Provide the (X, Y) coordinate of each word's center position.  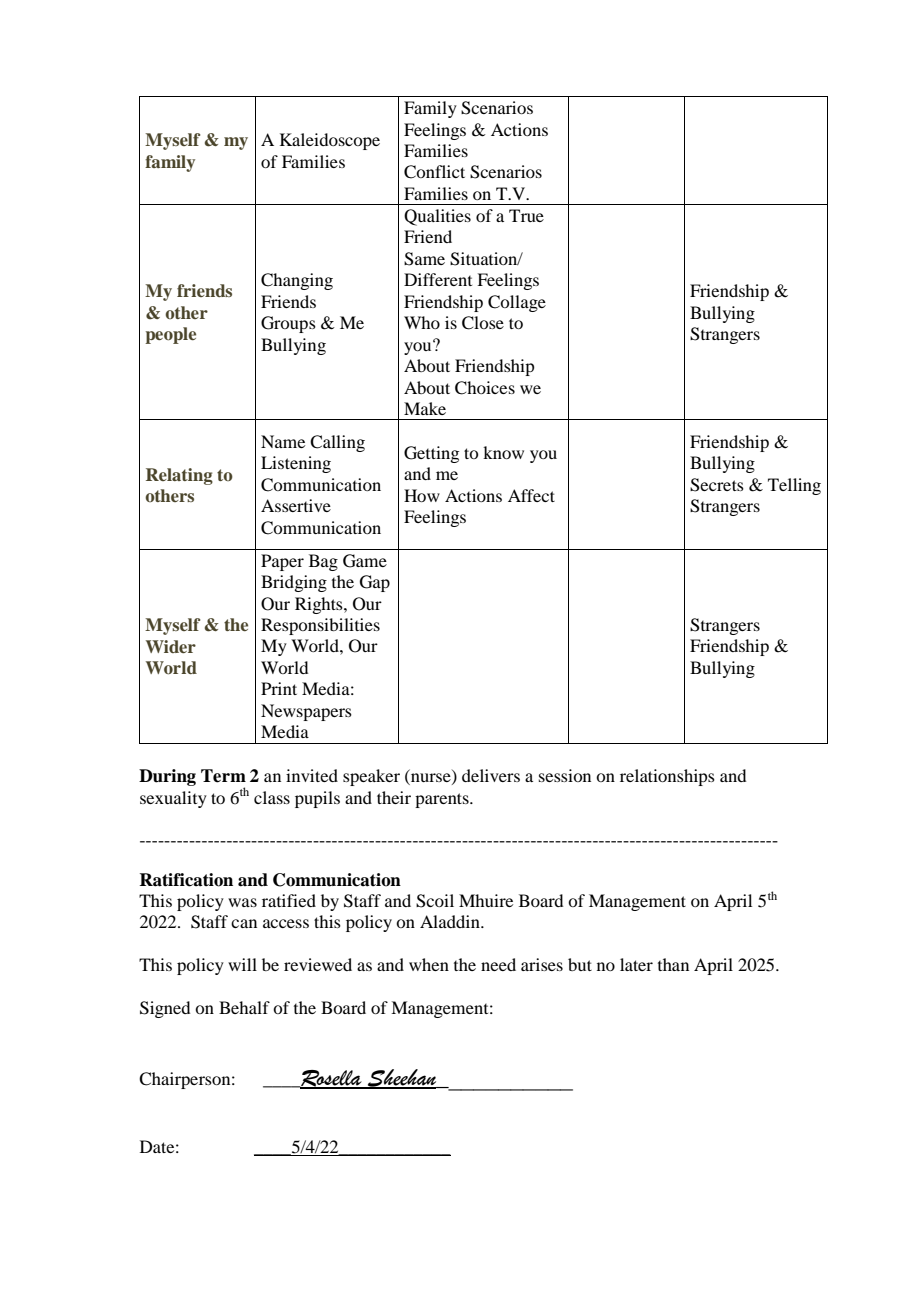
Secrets (717, 485)
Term (223, 776)
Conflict (434, 172)
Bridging (294, 583)
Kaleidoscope (330, 141)
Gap (375, 583)
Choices (485, 388)
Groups (288, 324)
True (526, 215)
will (242, 964)
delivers (491, 775)
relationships (667, 777)
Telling (794, 486)
